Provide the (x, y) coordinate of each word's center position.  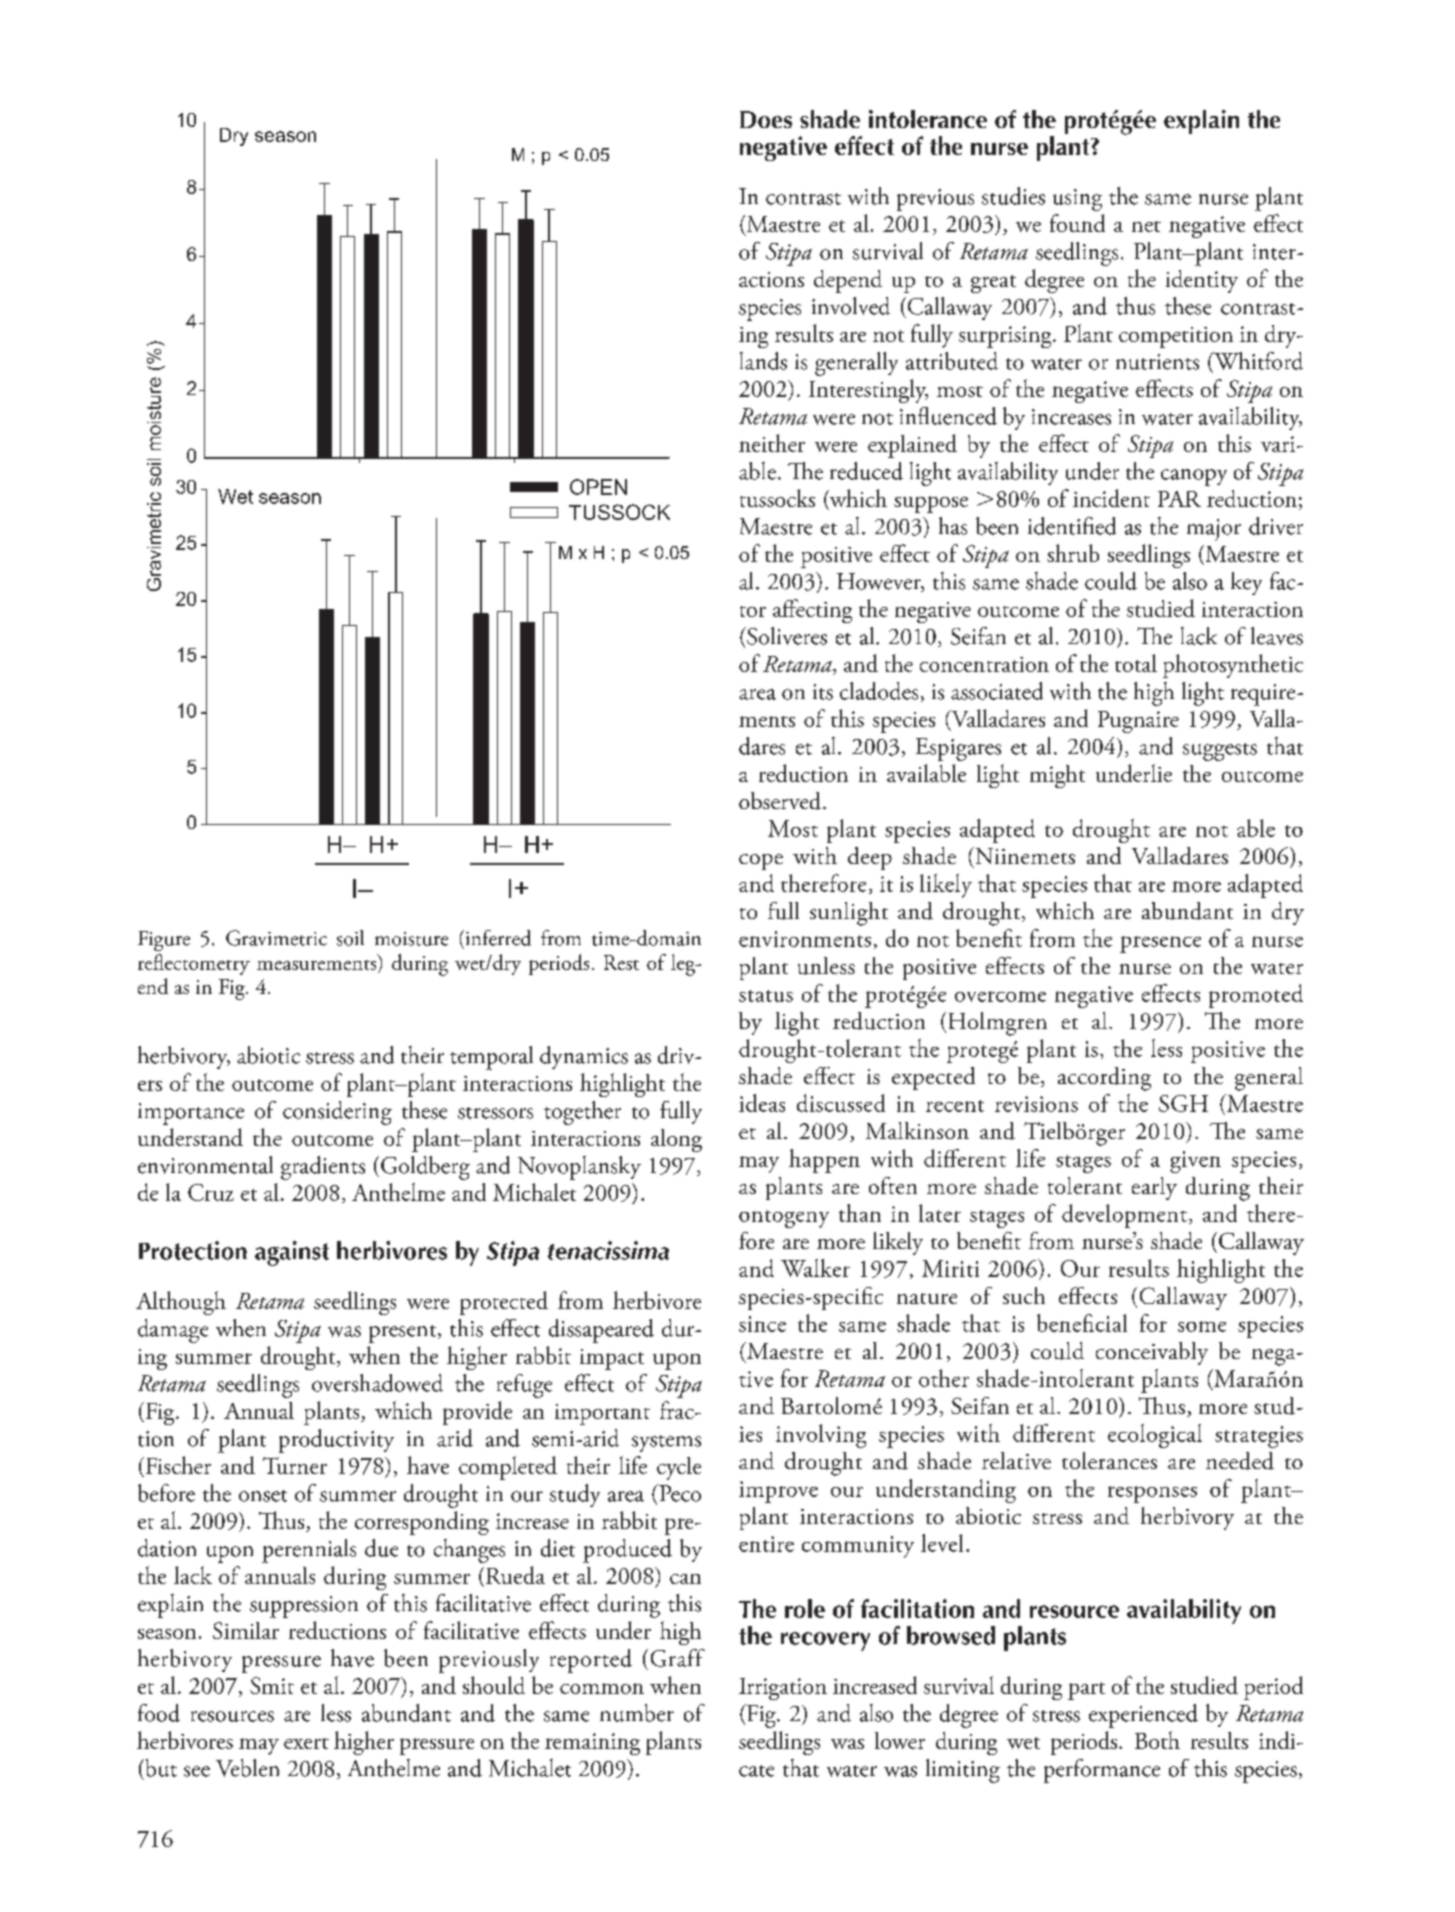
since (762, 1324)
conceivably (1152, 1353)
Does (766, 119)
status (766, 996)
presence (1160, 944)
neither (772, 443)
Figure (164, 941)
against (292, 1253)
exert (306, 1743)
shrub (1073, 553)
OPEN (598, 487)
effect (864, 145)
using (1077, 200)
